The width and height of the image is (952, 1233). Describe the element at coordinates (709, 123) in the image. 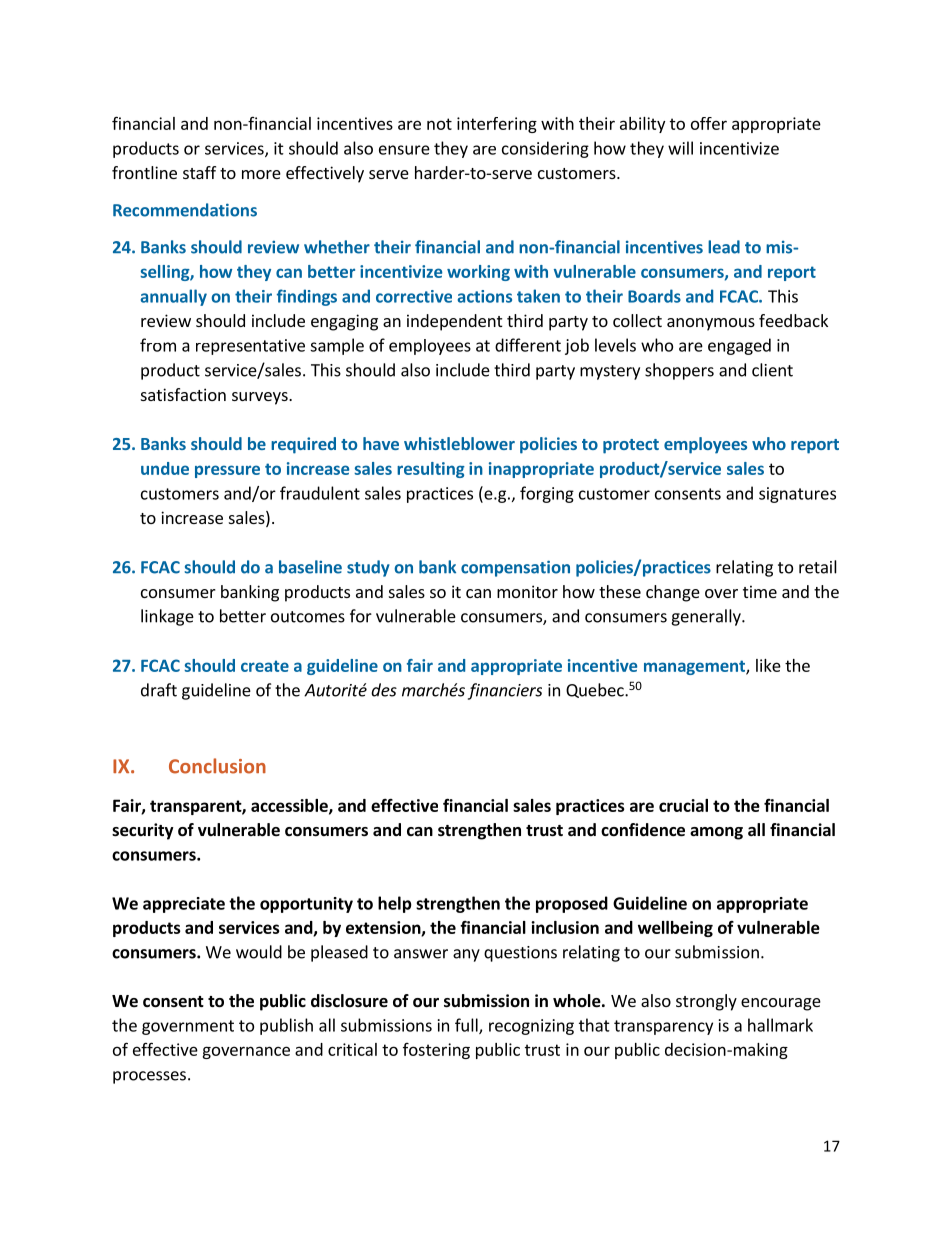

I see `offer` at that location.
